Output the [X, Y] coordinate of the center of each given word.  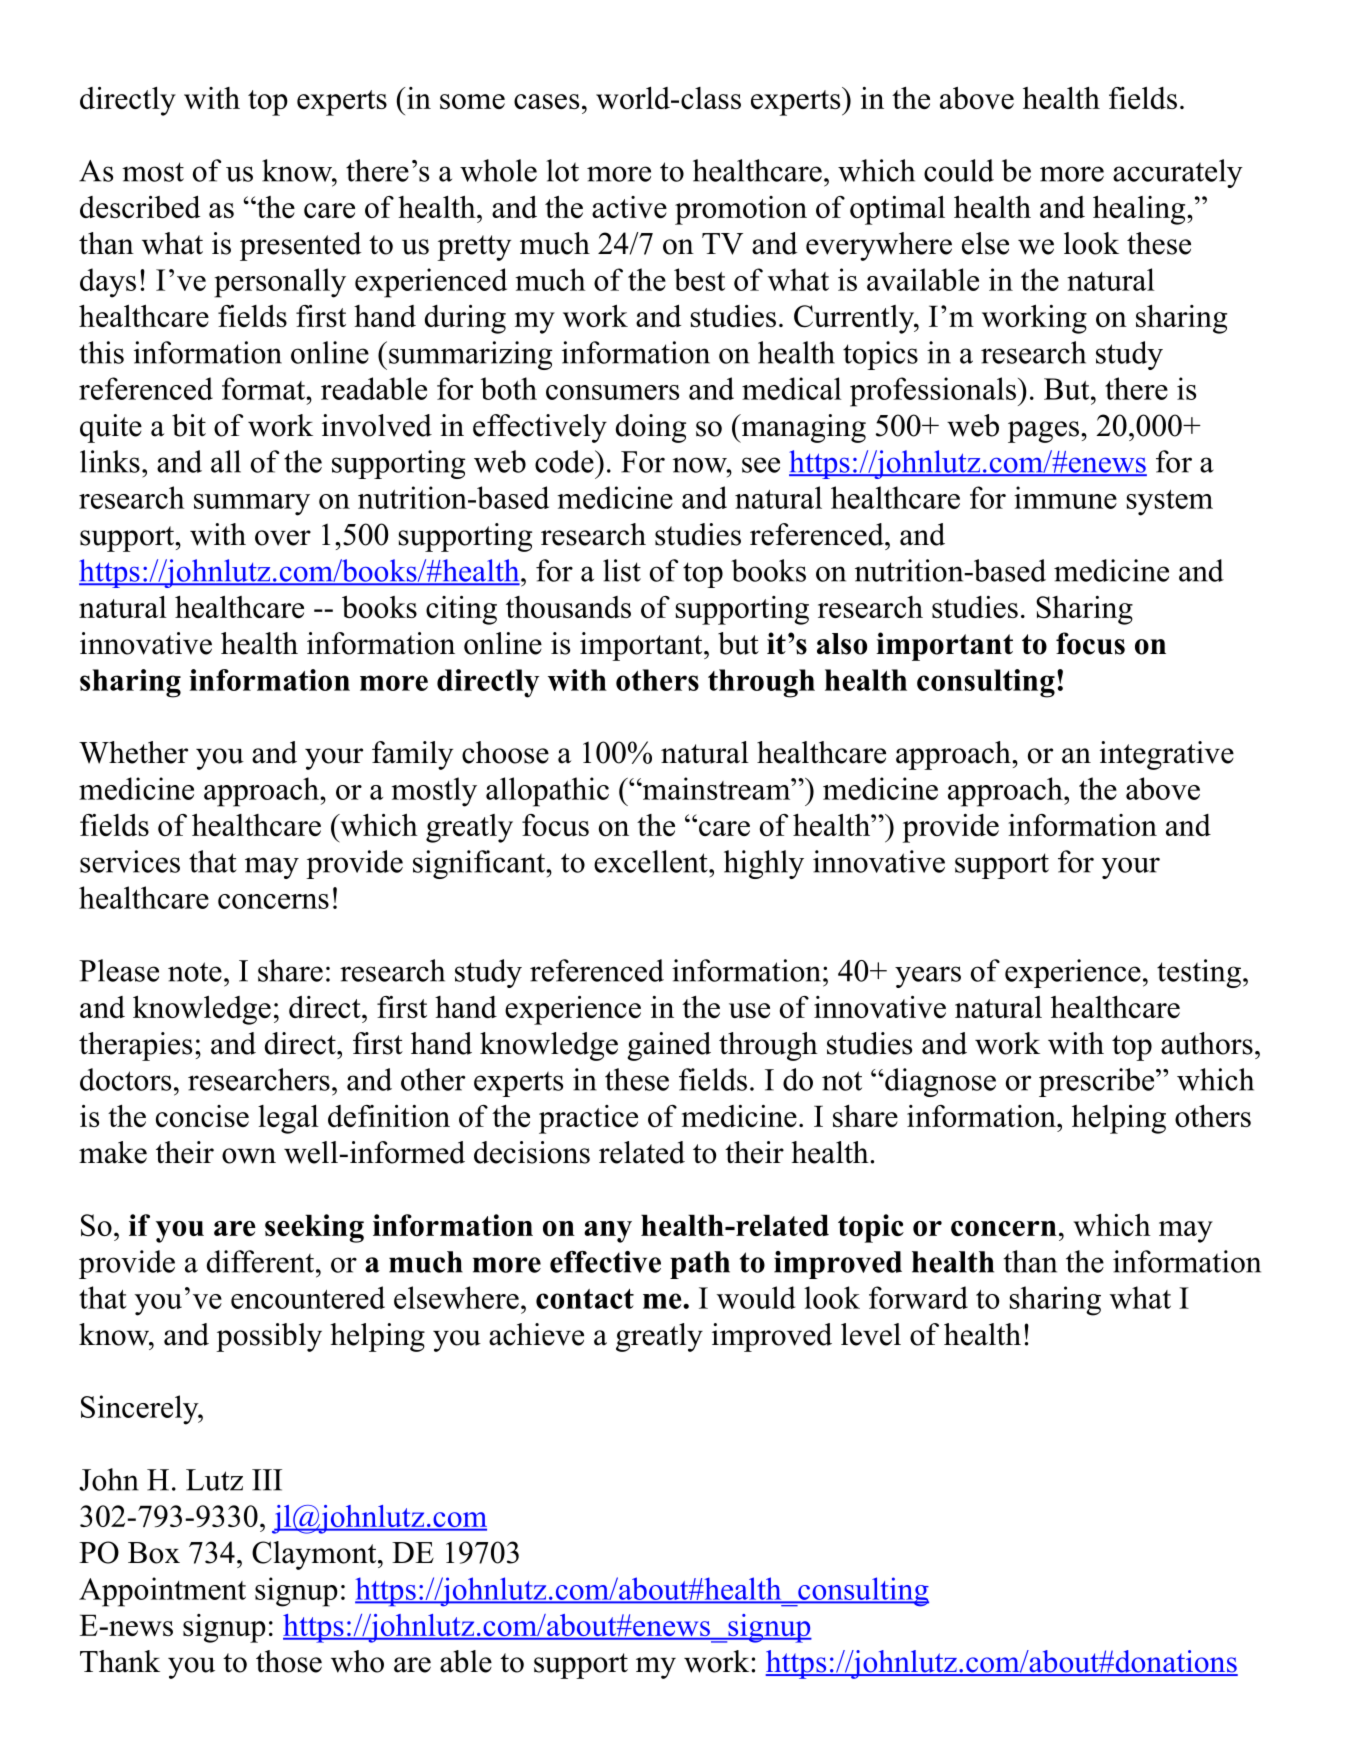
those [289, 1661]
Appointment [162, 1592]
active [629, 207]
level [871, 1334]
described [140, 206]
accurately [1178, 173]
